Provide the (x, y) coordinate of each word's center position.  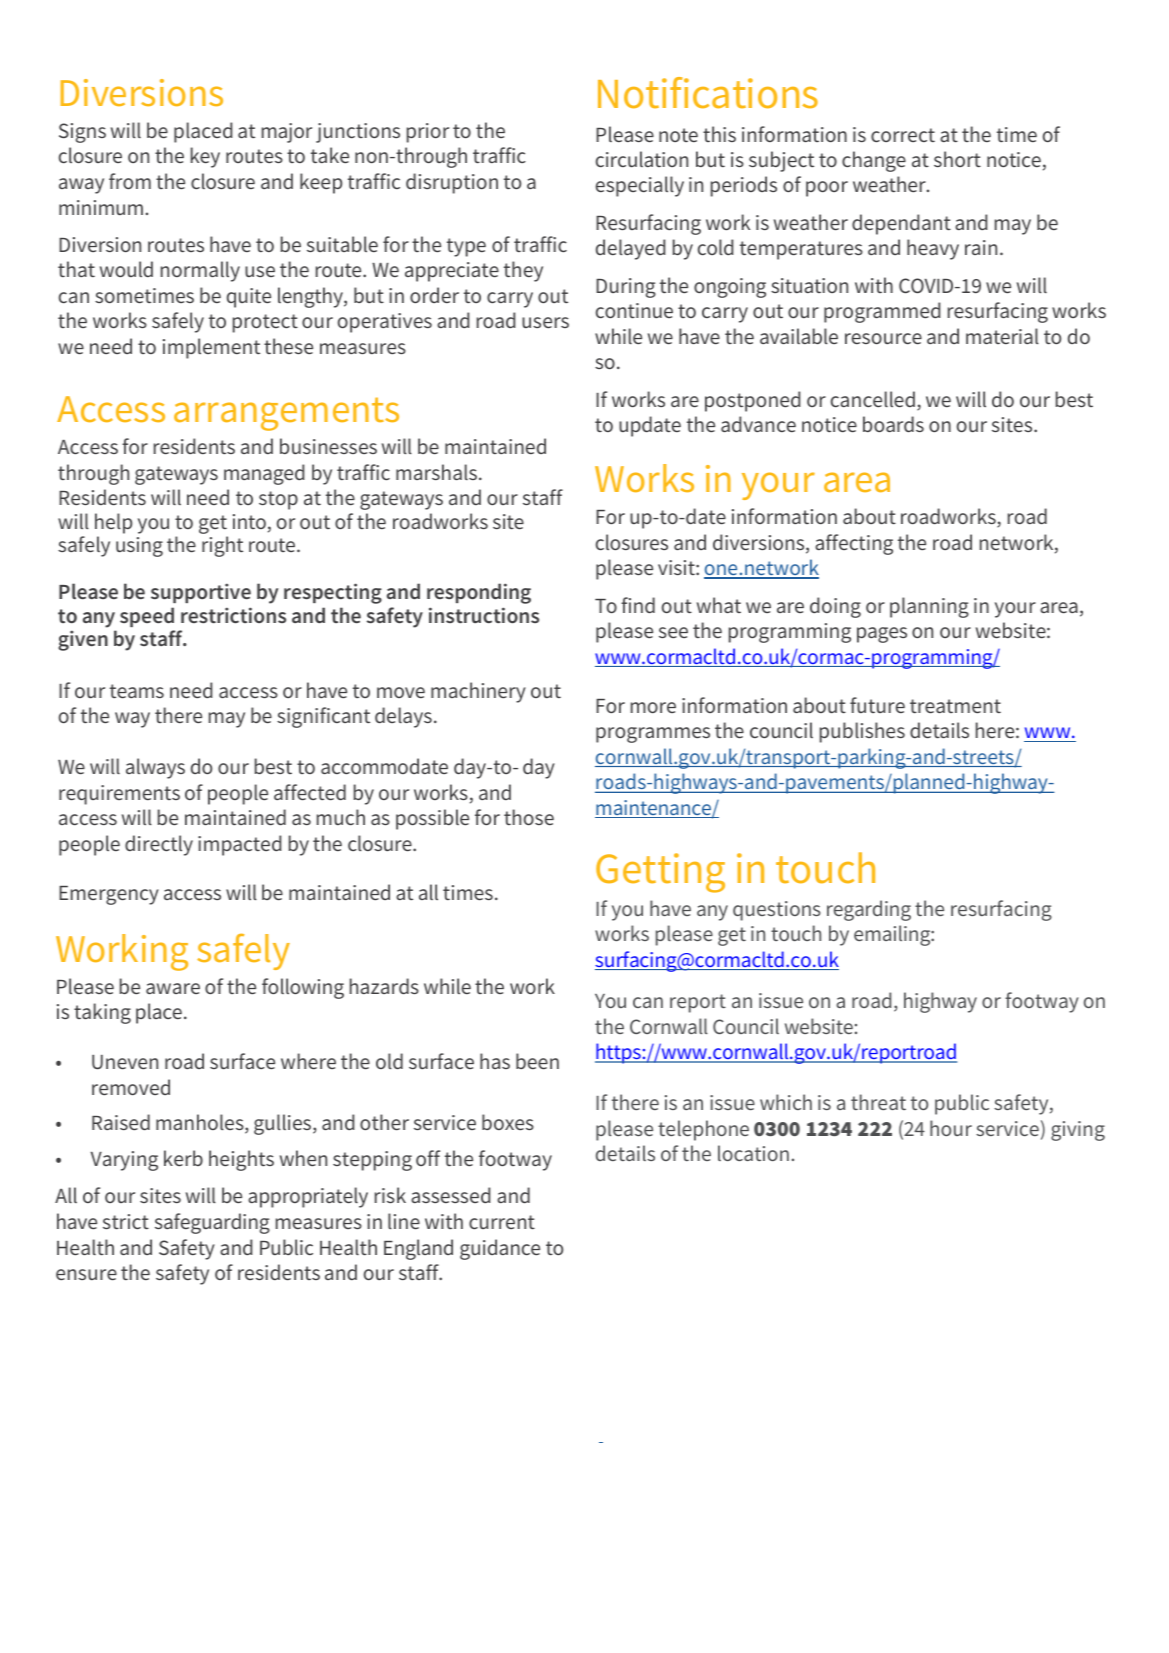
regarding (869, 910)
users (545, 322)
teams (137, 691)
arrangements (286, 414)
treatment (955, 706)
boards (893, 424)
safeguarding (212, 1223)
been (537, 1061)
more (653, 707)
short (957, 159)
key (205, 157)
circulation (642, 159)
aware (173, 988)
